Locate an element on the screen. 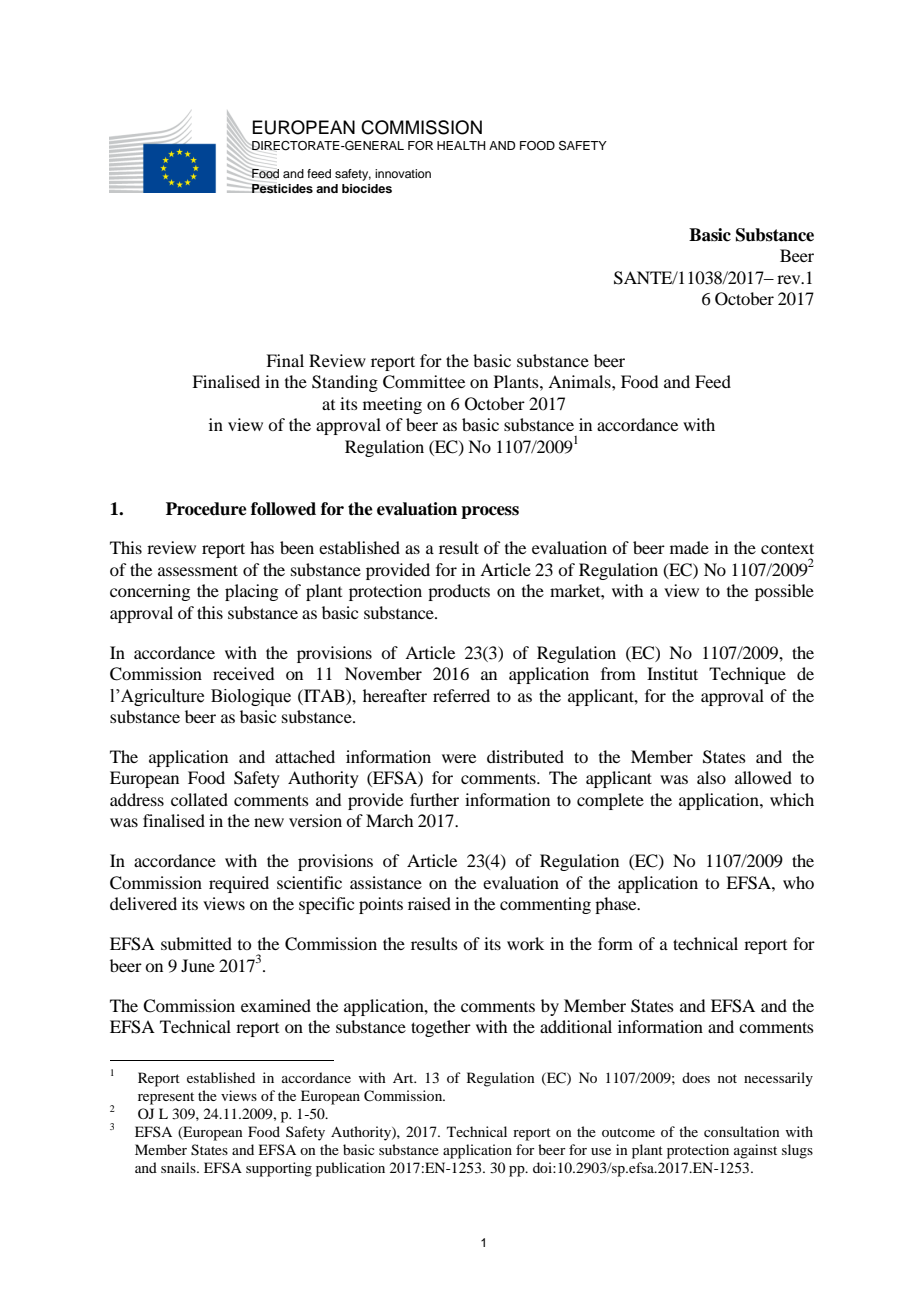 The height and width of the screenshot is (1308, 924). HEALTH is located at coordinates (461, 145).
